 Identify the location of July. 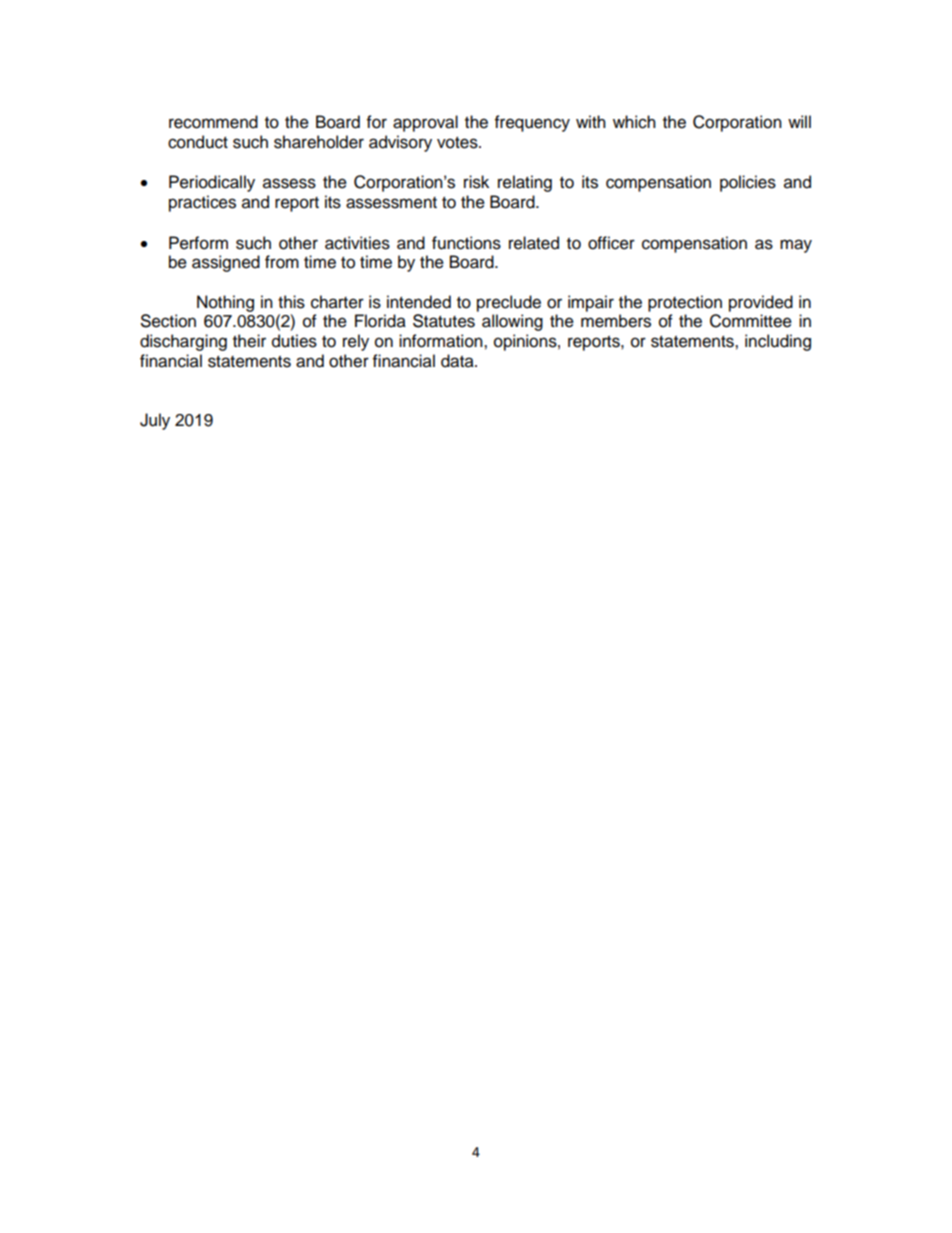
(155, 421).
